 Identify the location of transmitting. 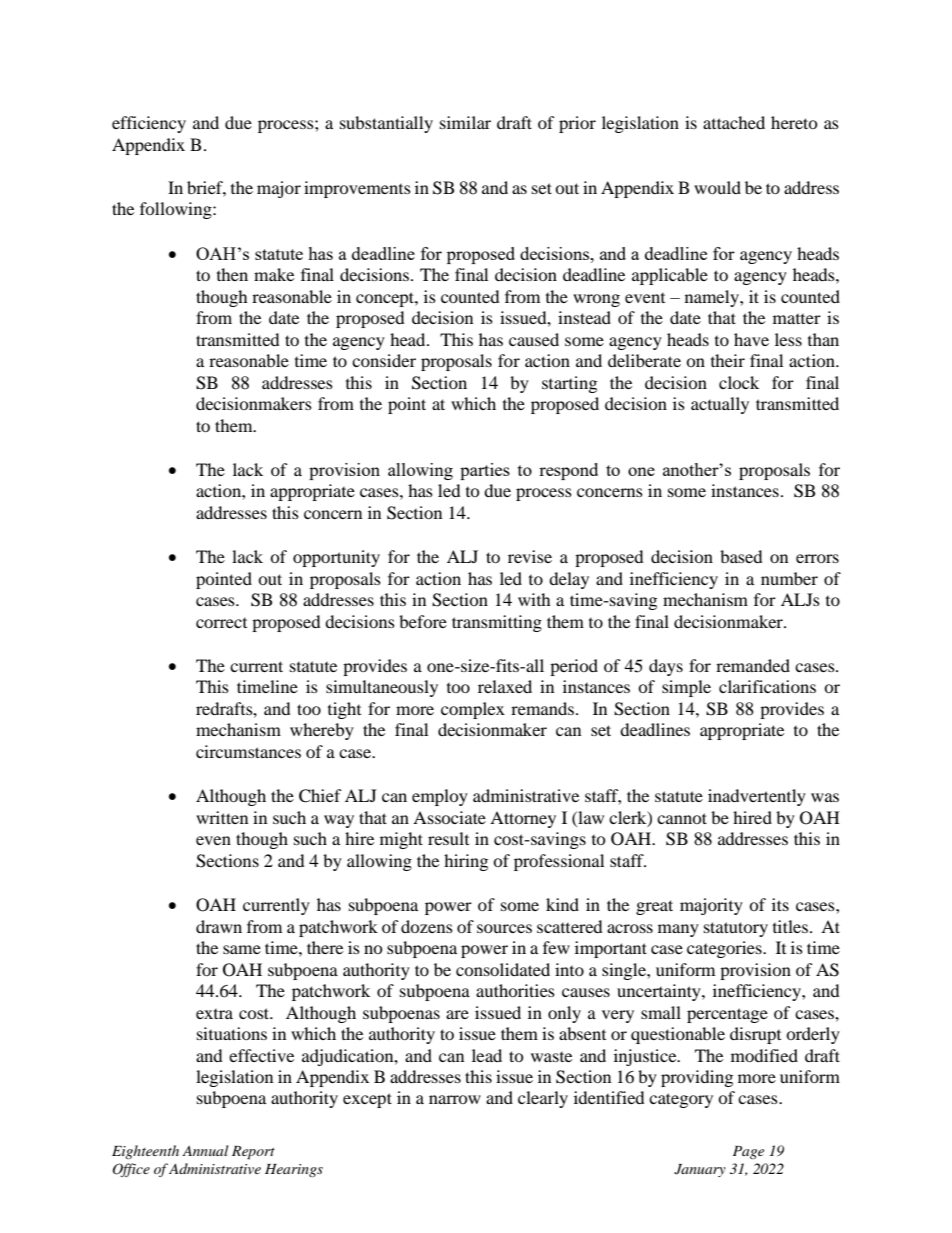
(497, 623).
